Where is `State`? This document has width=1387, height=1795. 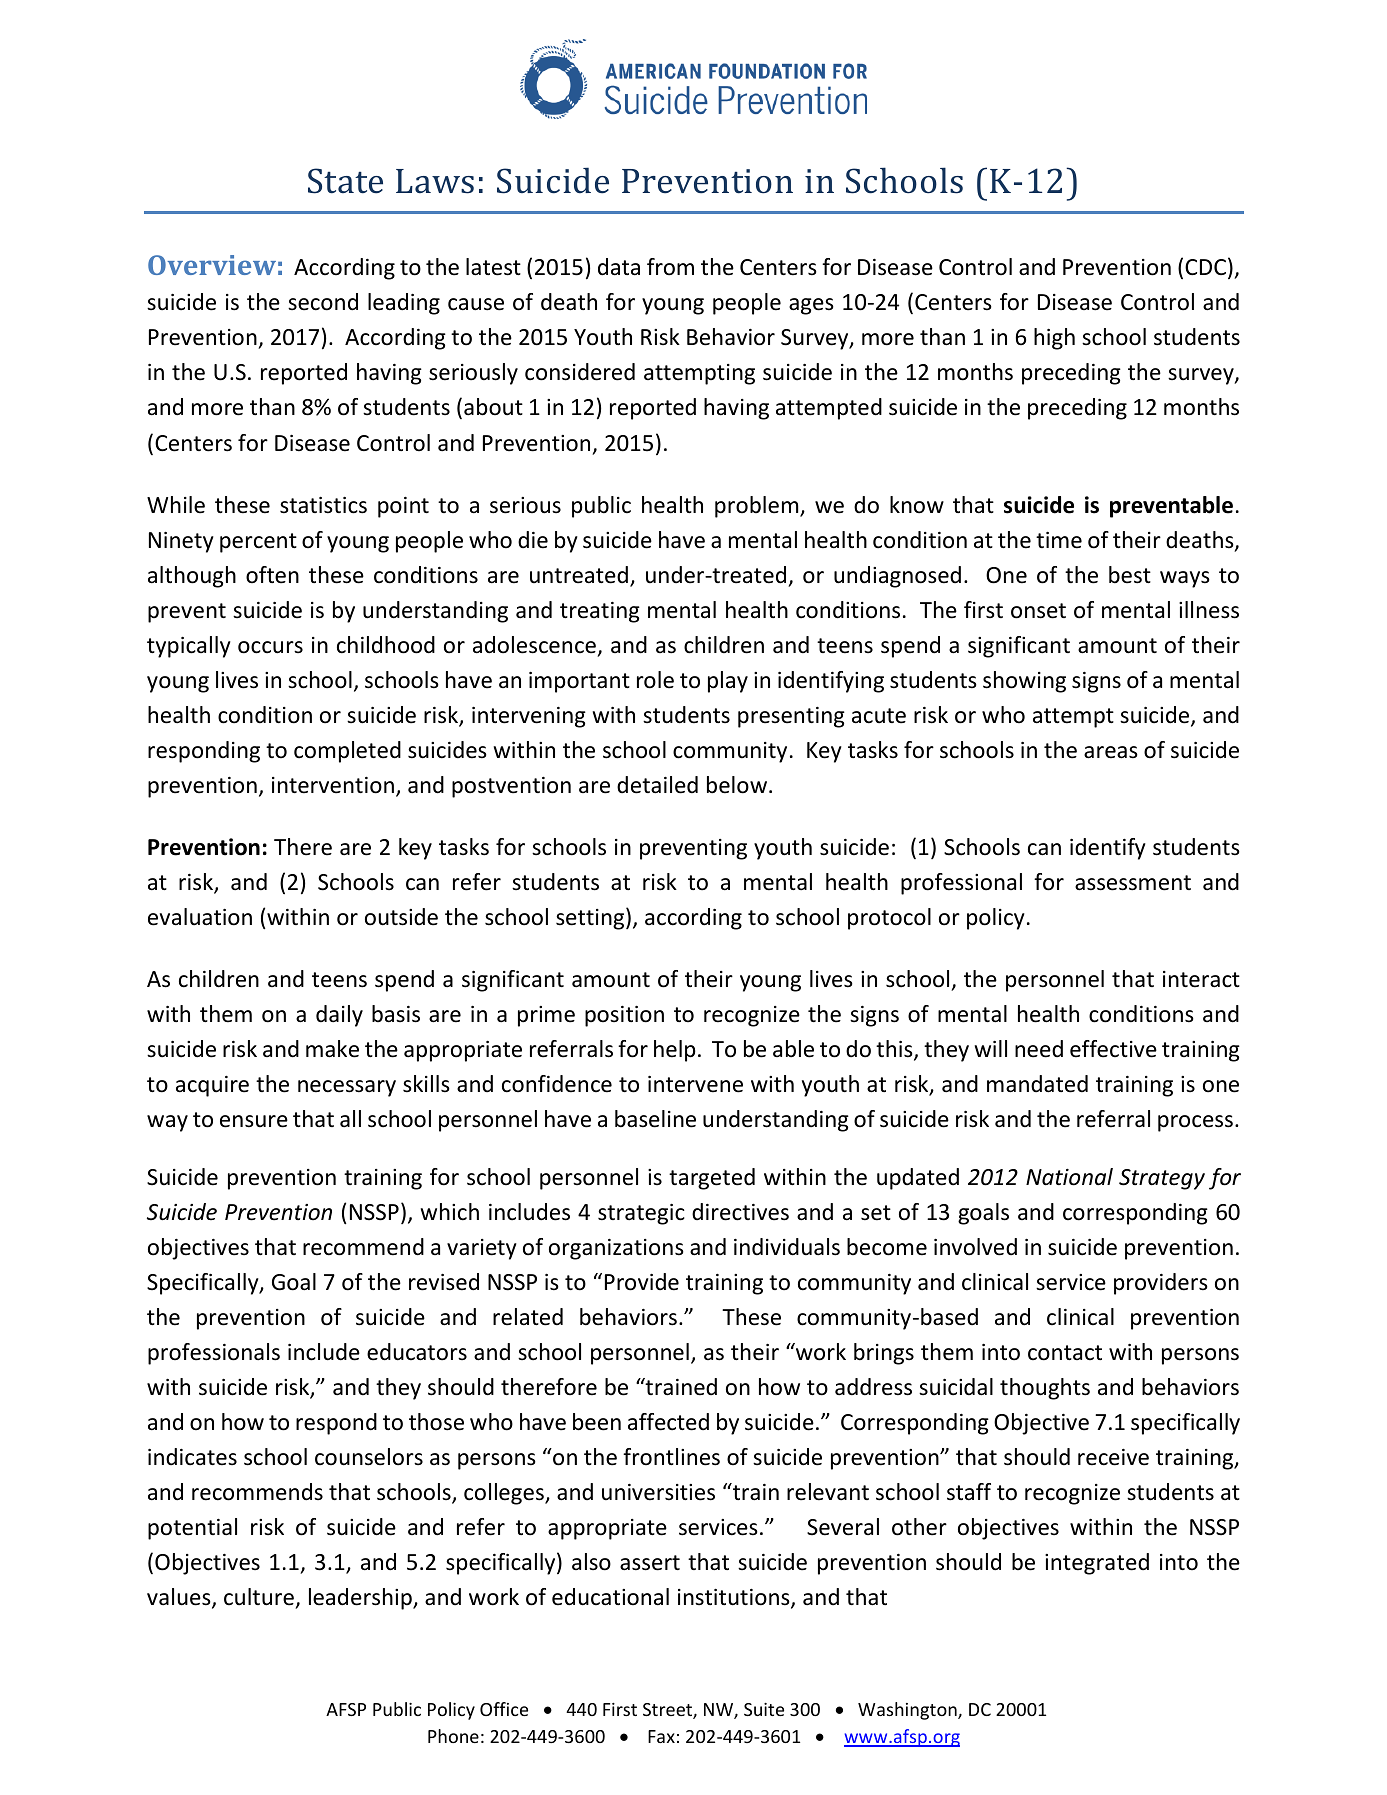 State is located at coordinates (345, 181).
